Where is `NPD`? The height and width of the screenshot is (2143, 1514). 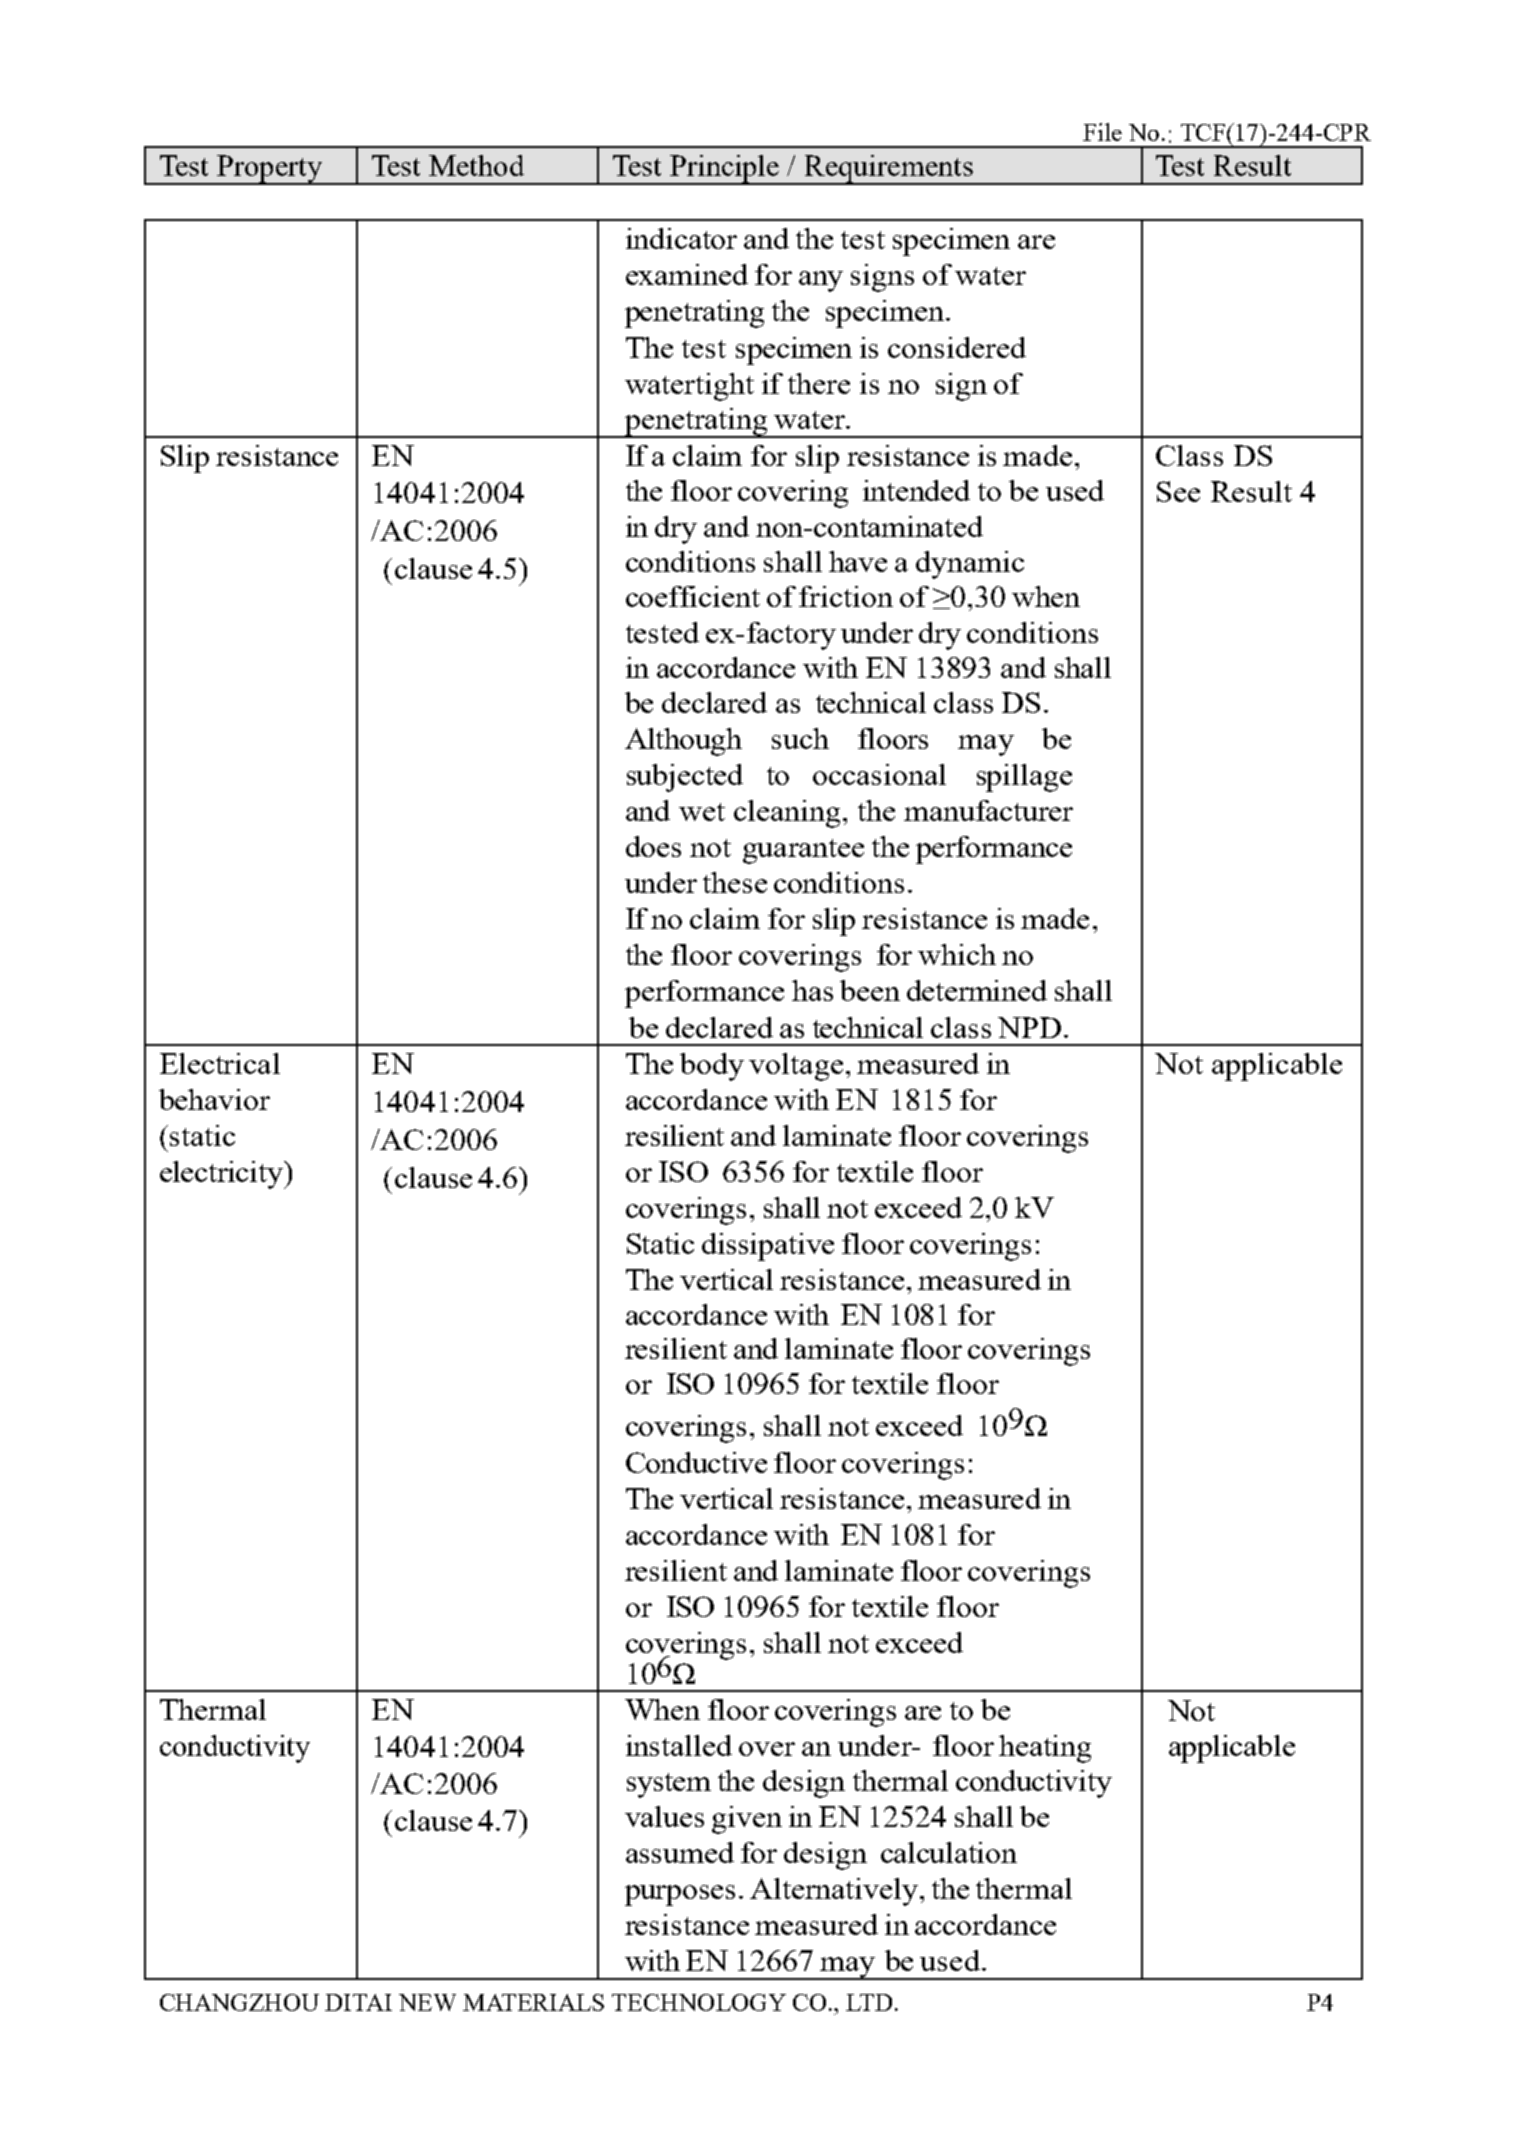 NPD is located at coordinates (1029, 1027).
